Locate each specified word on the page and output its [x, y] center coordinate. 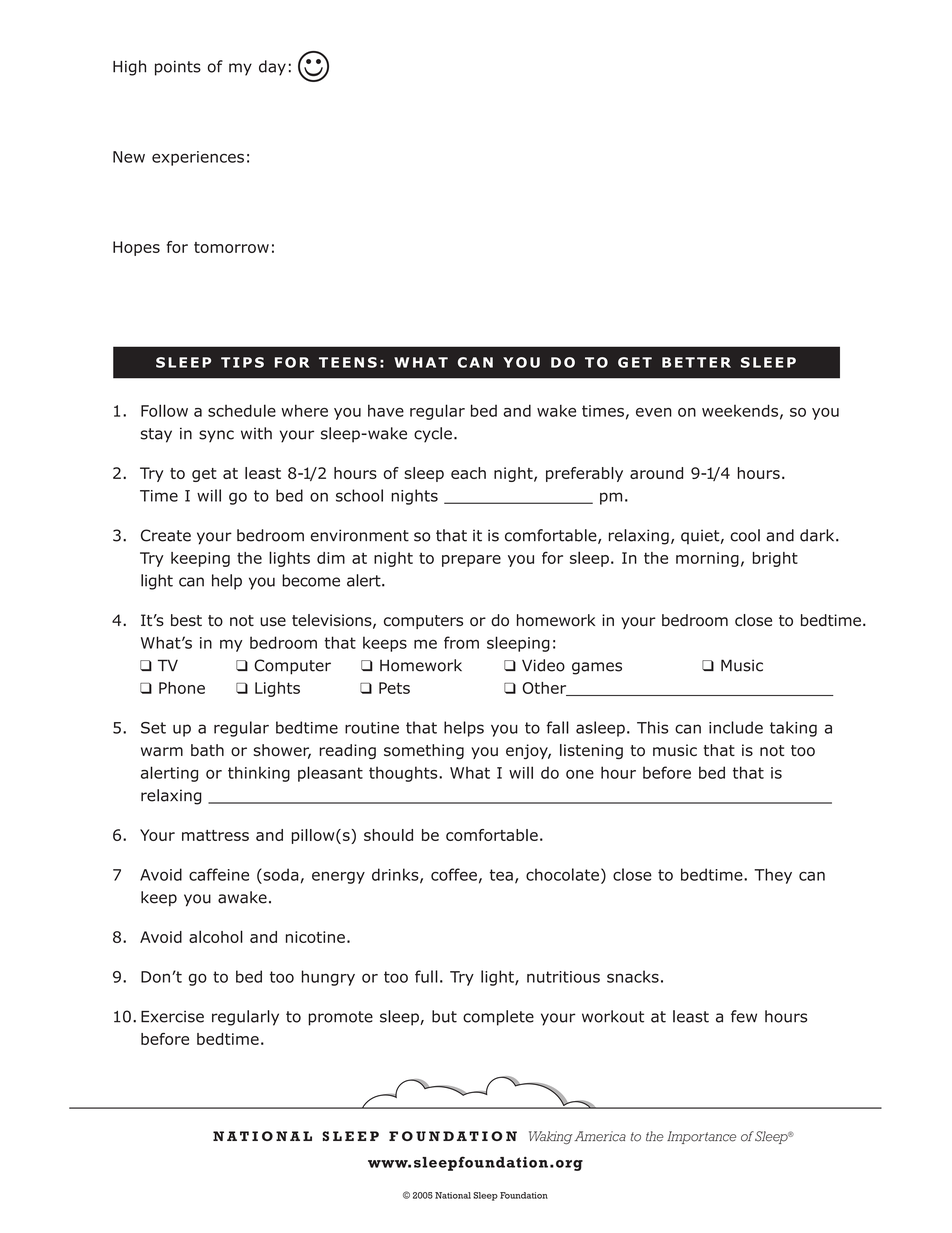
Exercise [172, 1017]
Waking [551, 1137]
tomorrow [231, 247]
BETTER [696, 362]
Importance [701, 1137]
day [272, 68]
